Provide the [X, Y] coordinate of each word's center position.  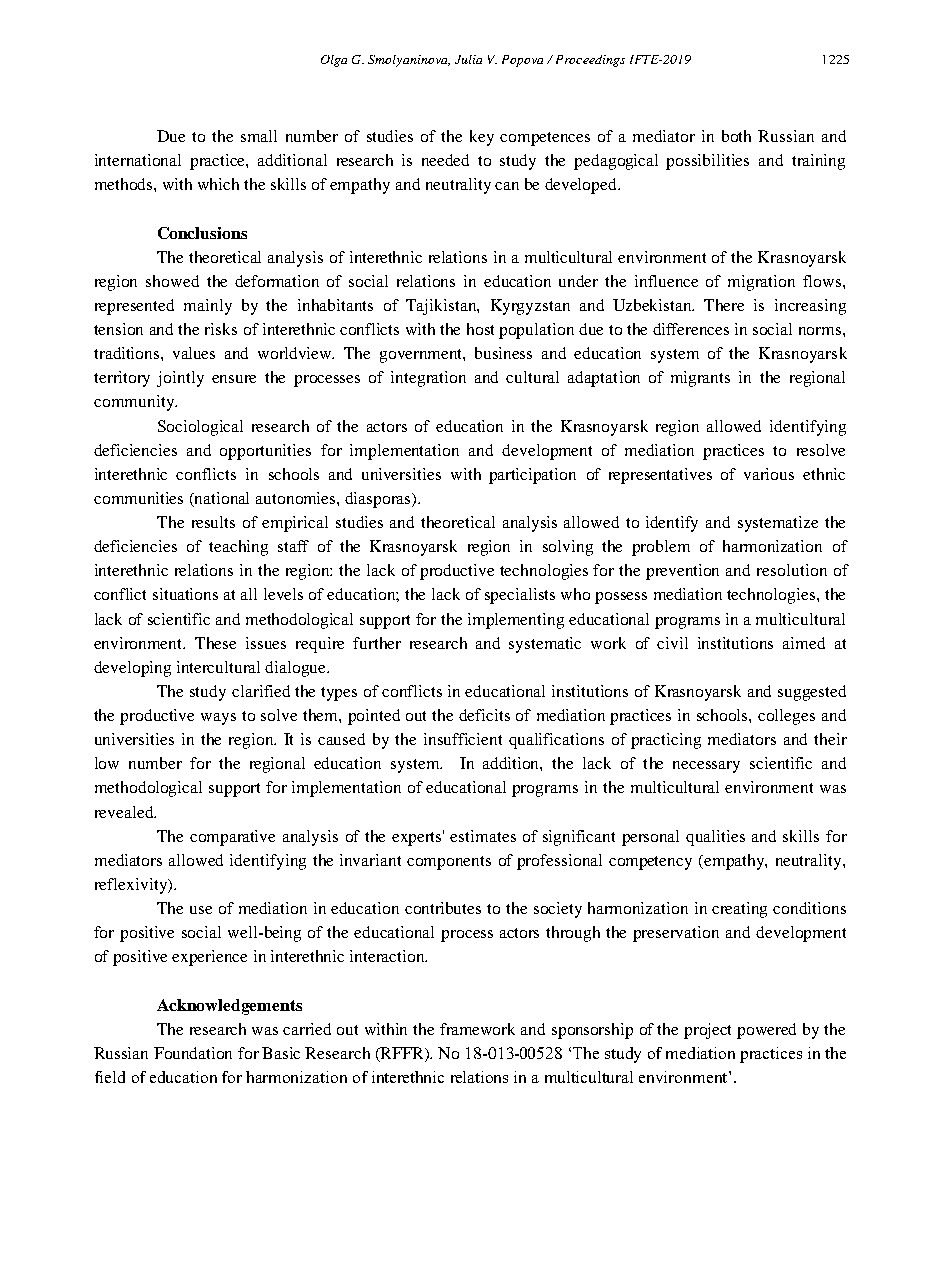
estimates [483, 836]
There [724, 305]
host [480, 329]
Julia [468, 59]
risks [221, 329]
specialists [520, 596]
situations [185, 594]
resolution [792, 570]
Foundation [193, 1053]
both [736, 136]
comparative [232, 838]
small [259, 136]
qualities [715, 838]
